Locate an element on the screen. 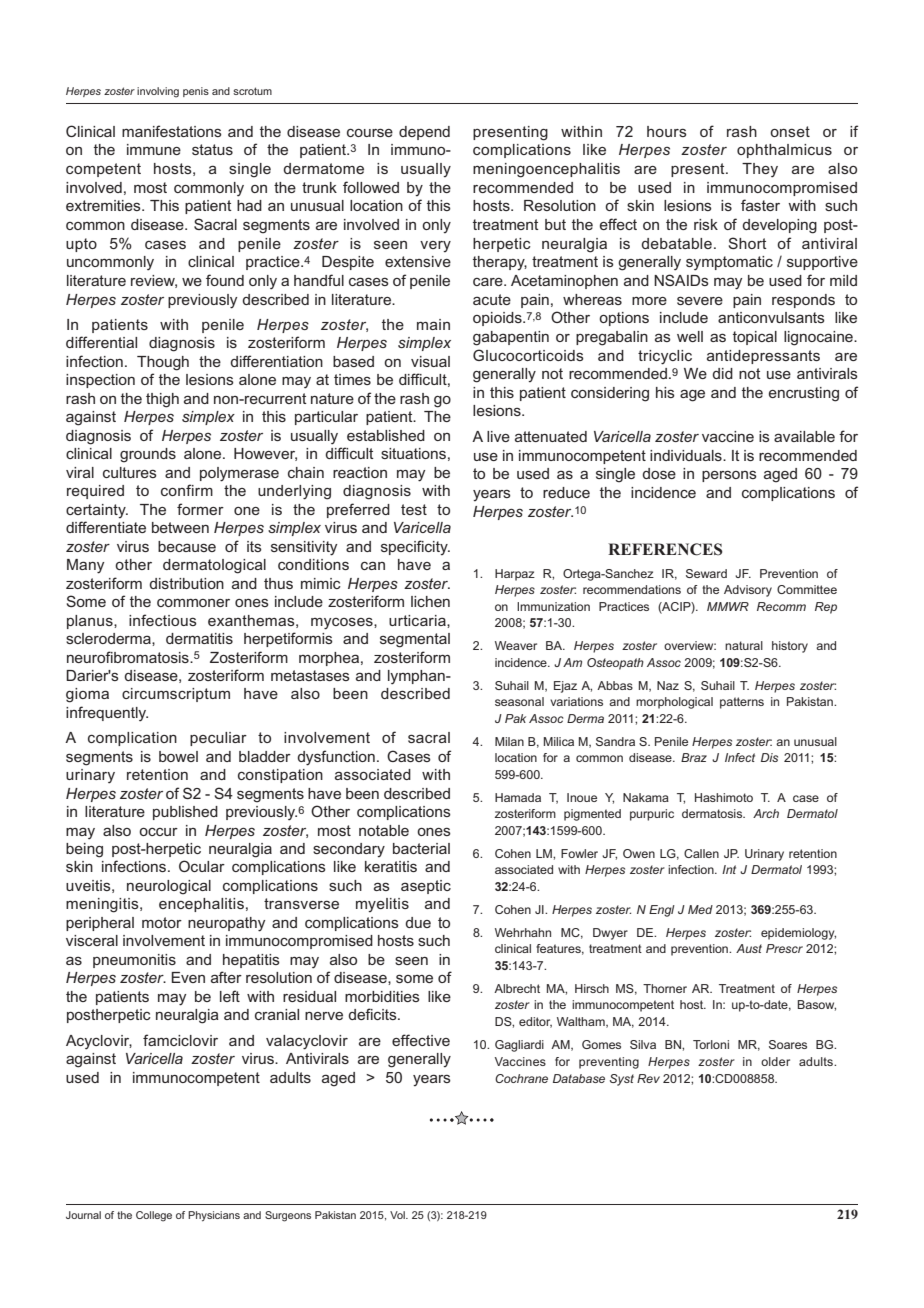 This screenshot has width=924, height=1308. depend is located at coordinates (424, 133).
